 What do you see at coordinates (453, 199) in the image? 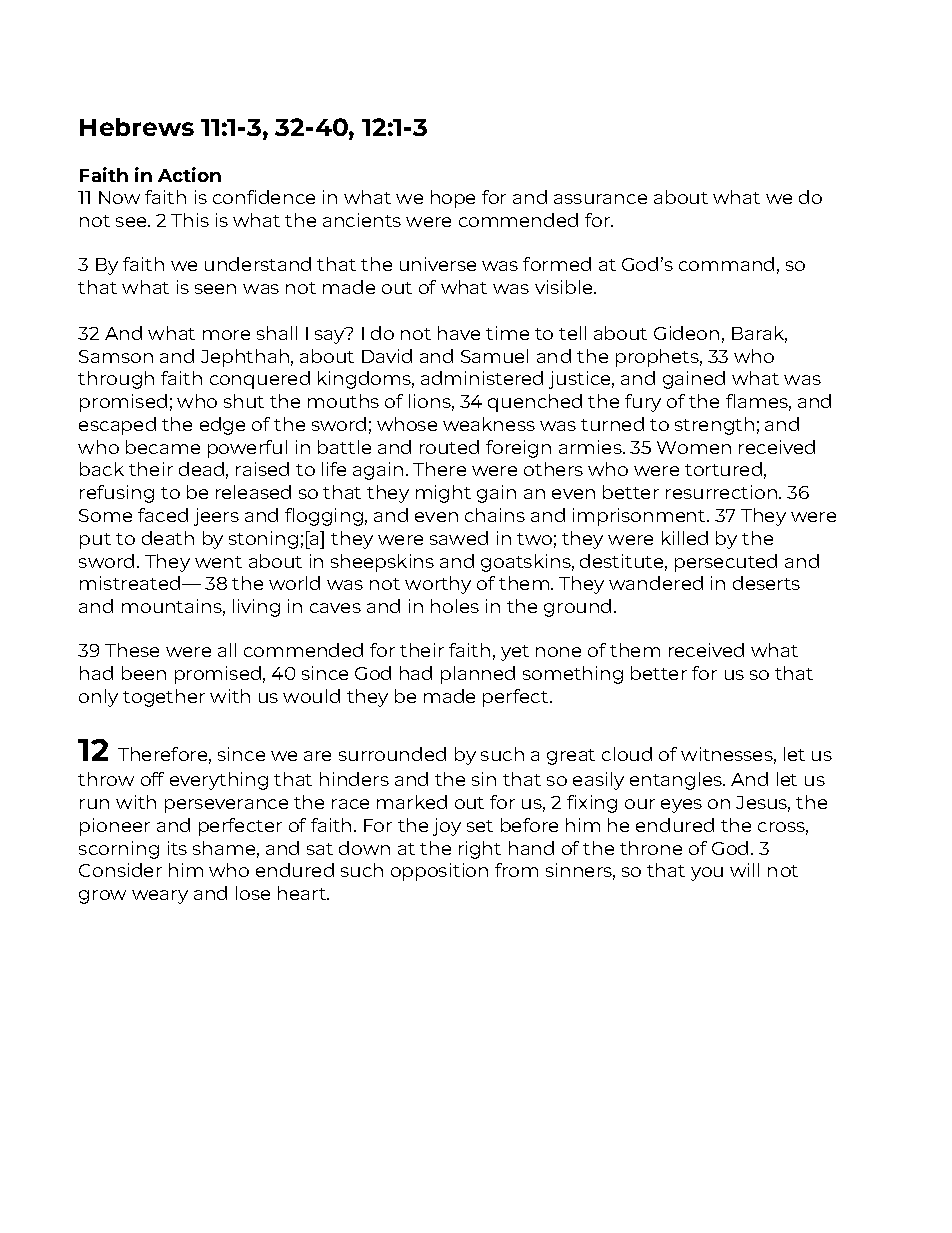
I see `hope` at bounding box center [453, 199].
